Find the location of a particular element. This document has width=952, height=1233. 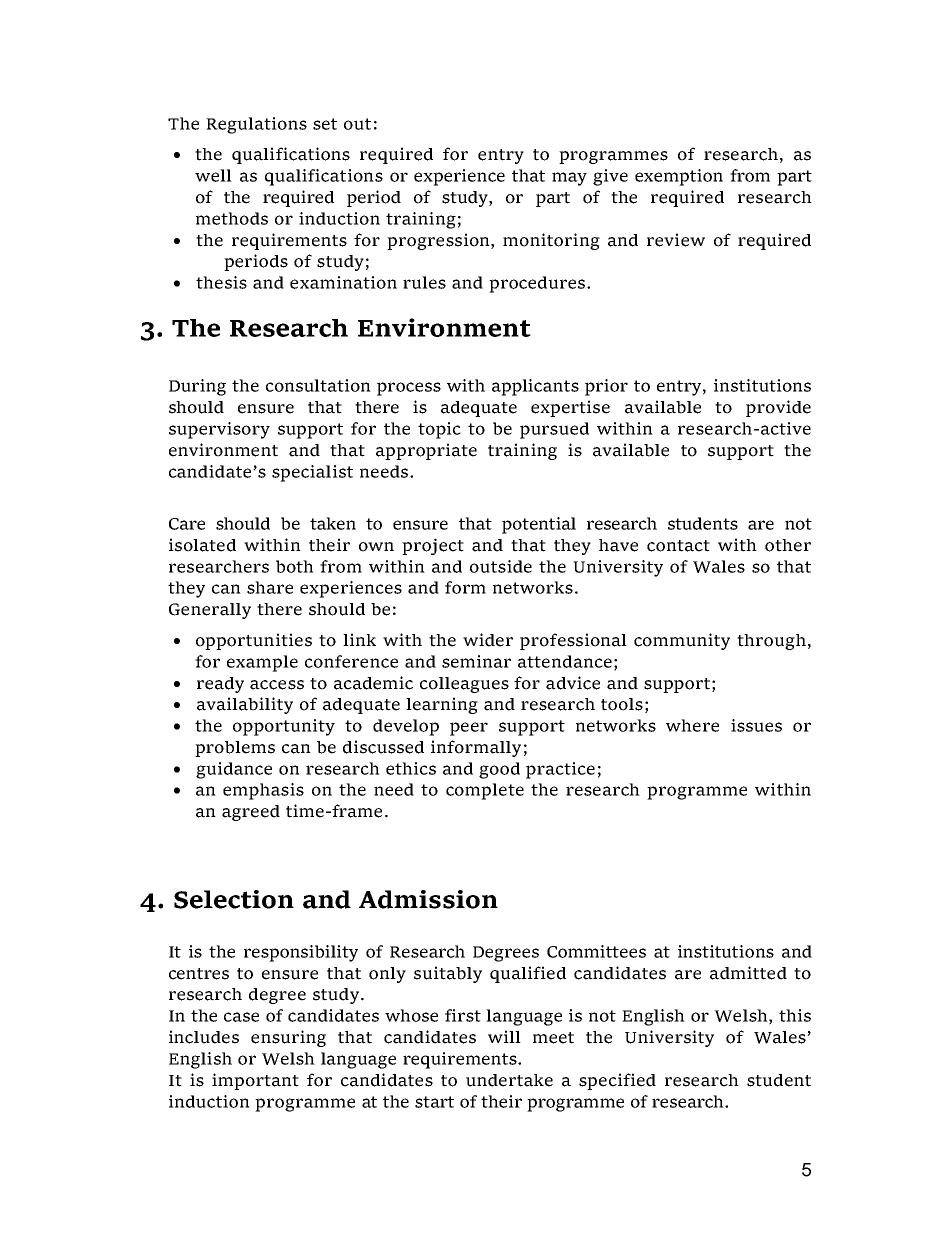

may is located at coordinates (569, 179).
